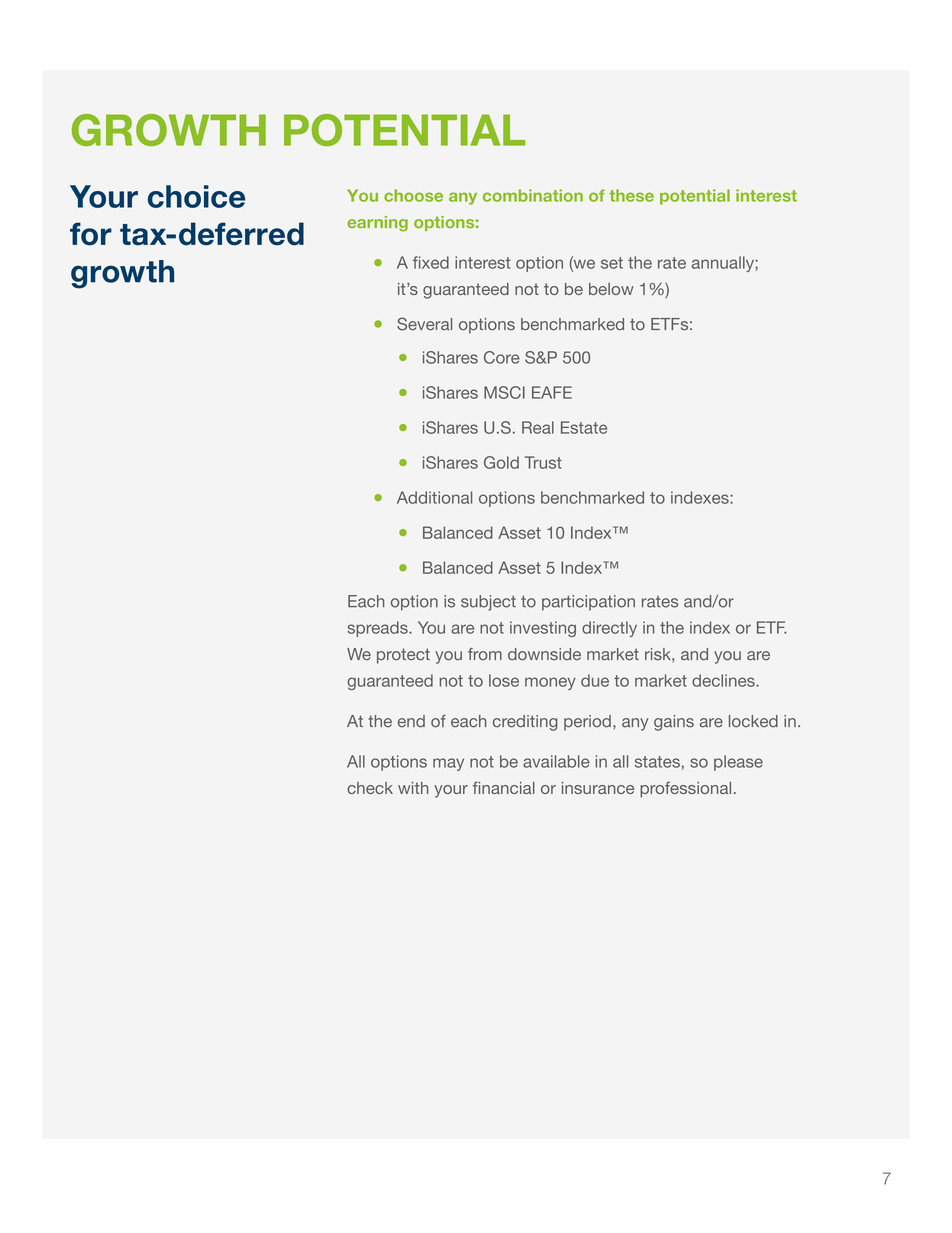  Describe the element at coordinates (543, 462) in the page. I see `Trust` at that location.
